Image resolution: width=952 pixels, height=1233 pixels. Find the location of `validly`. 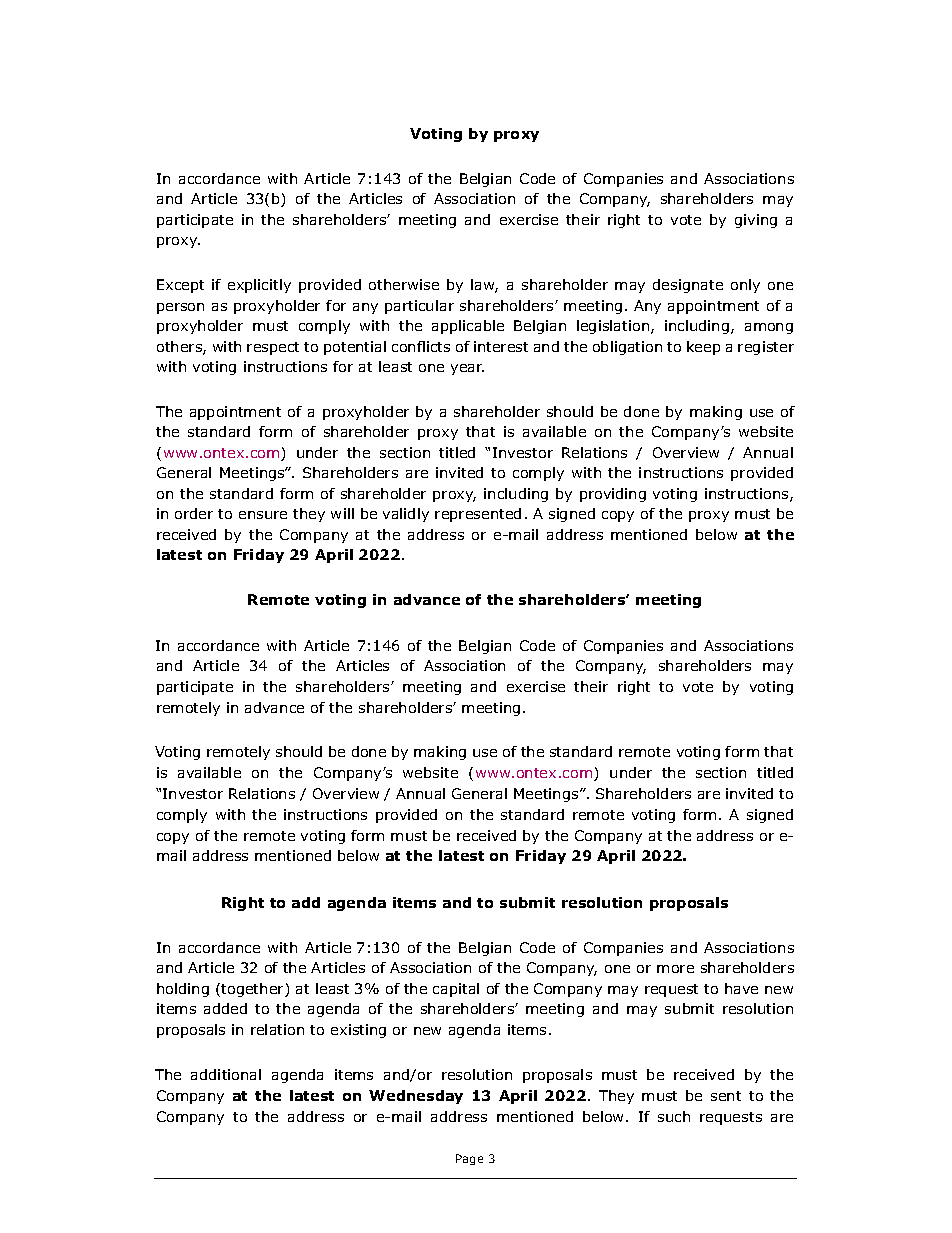

validly is located at coordinates (406, 515).
